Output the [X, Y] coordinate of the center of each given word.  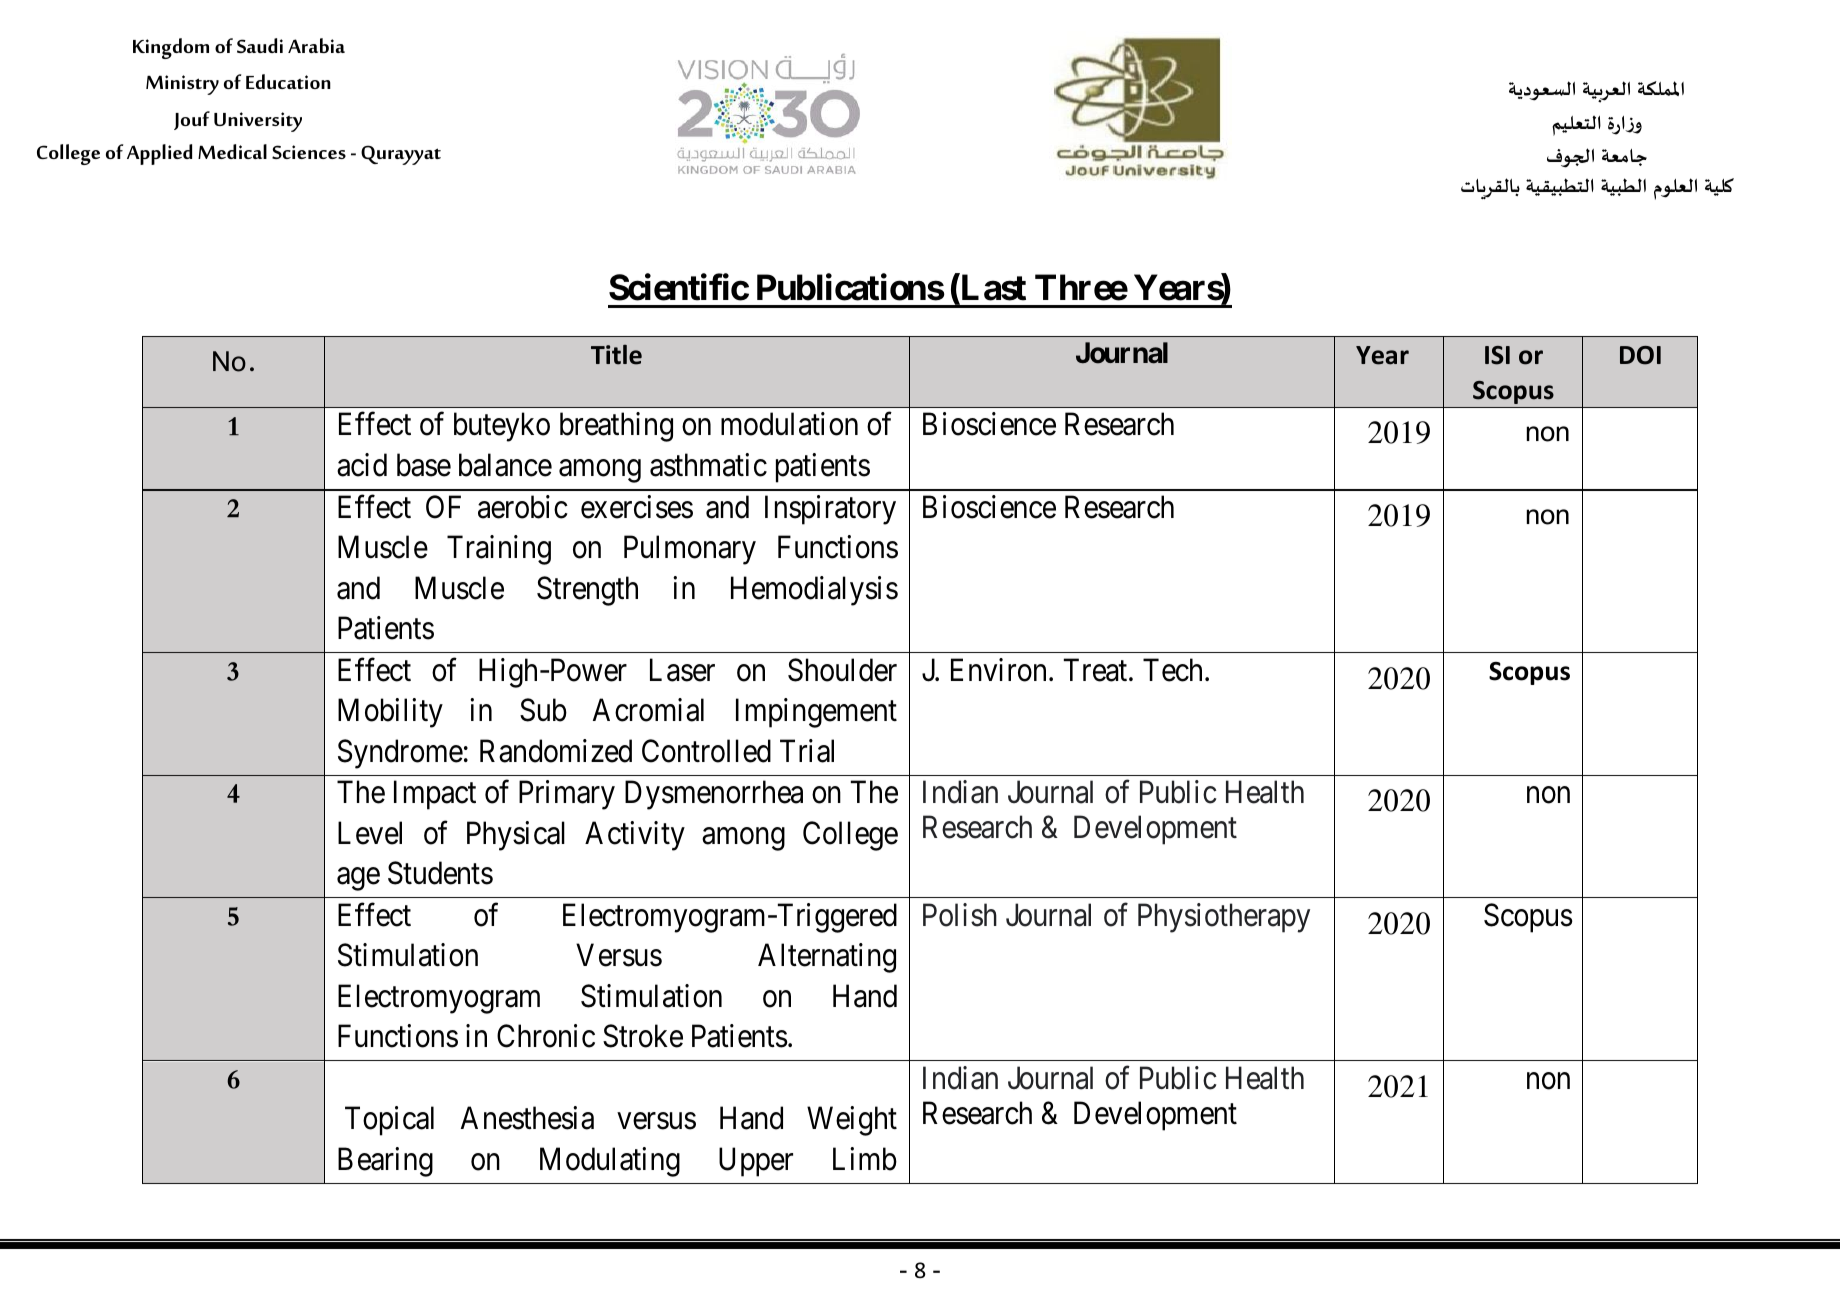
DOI [1640, 355]
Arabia [316, 45]
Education [288, 81]
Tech [1172, 670]
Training [499, 550]
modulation [789, 424]
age [358, 879]
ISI [1497, 355]
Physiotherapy [1224, 918]
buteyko [502, 427]
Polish [960, 915]
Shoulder [842, 670]
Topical [389, 1121]
